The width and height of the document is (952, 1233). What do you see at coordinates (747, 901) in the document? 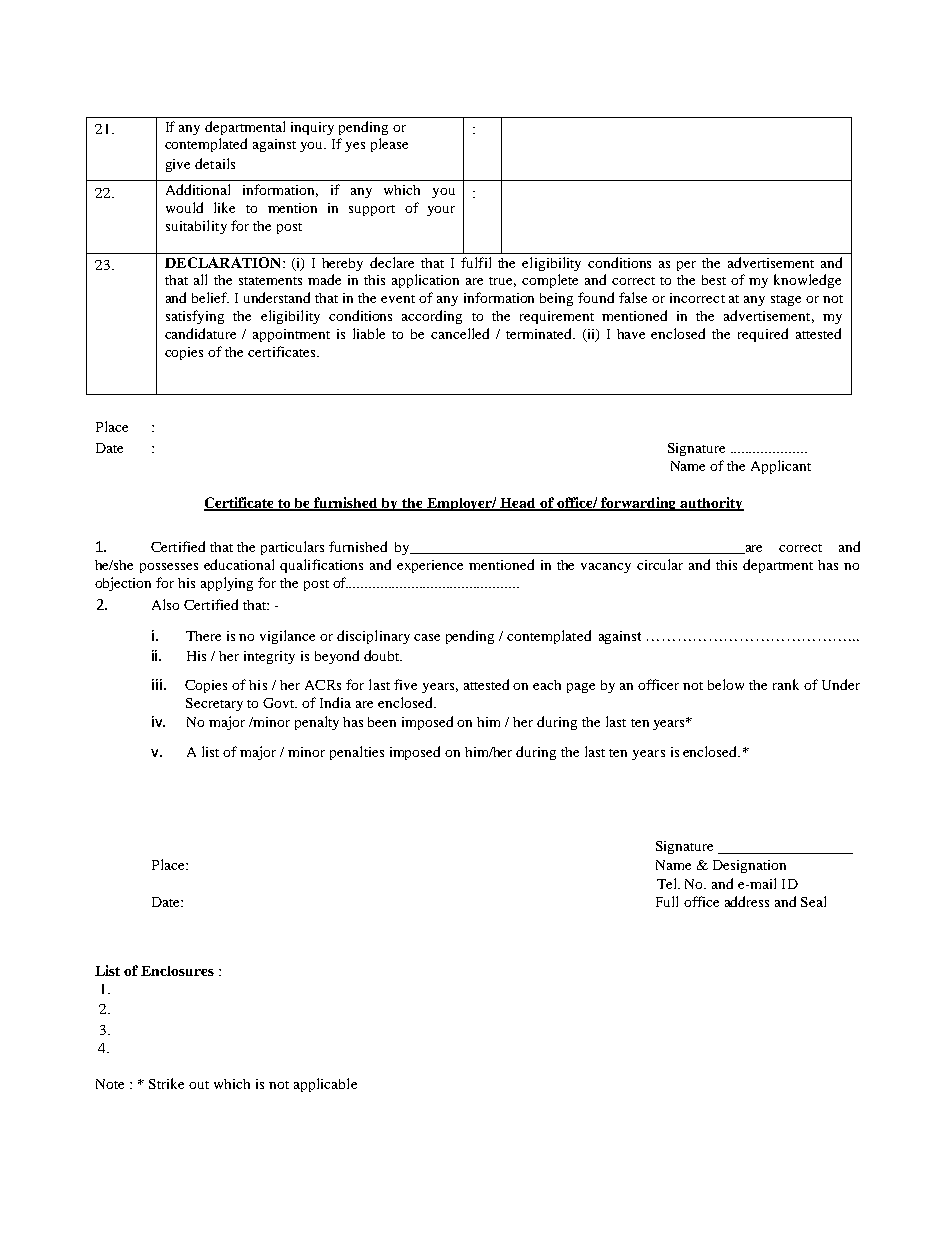
I see `address` at bounding box center [747, 901].
